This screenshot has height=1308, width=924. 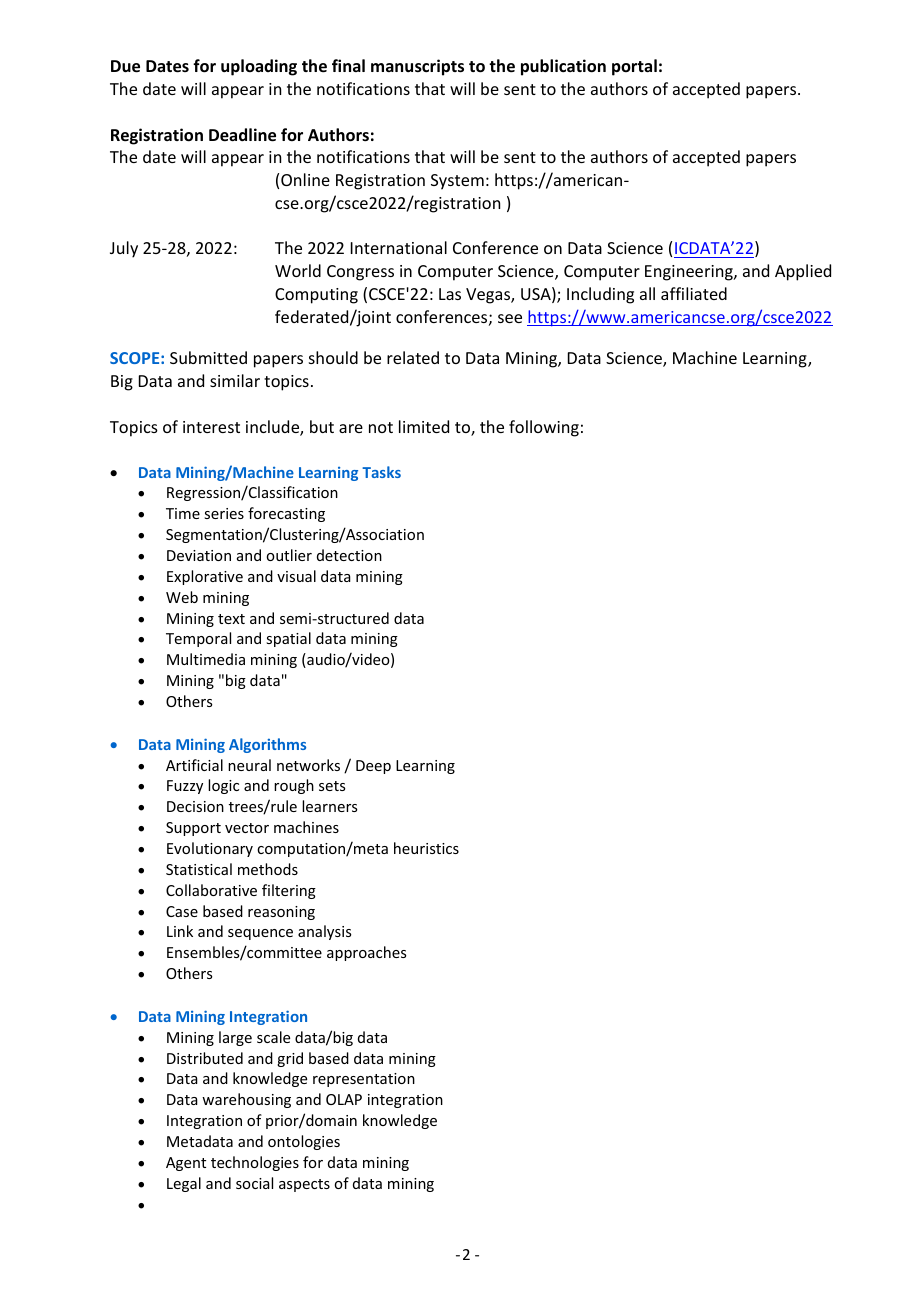 I want to click on heuristics, so click(x=426, y=848).
